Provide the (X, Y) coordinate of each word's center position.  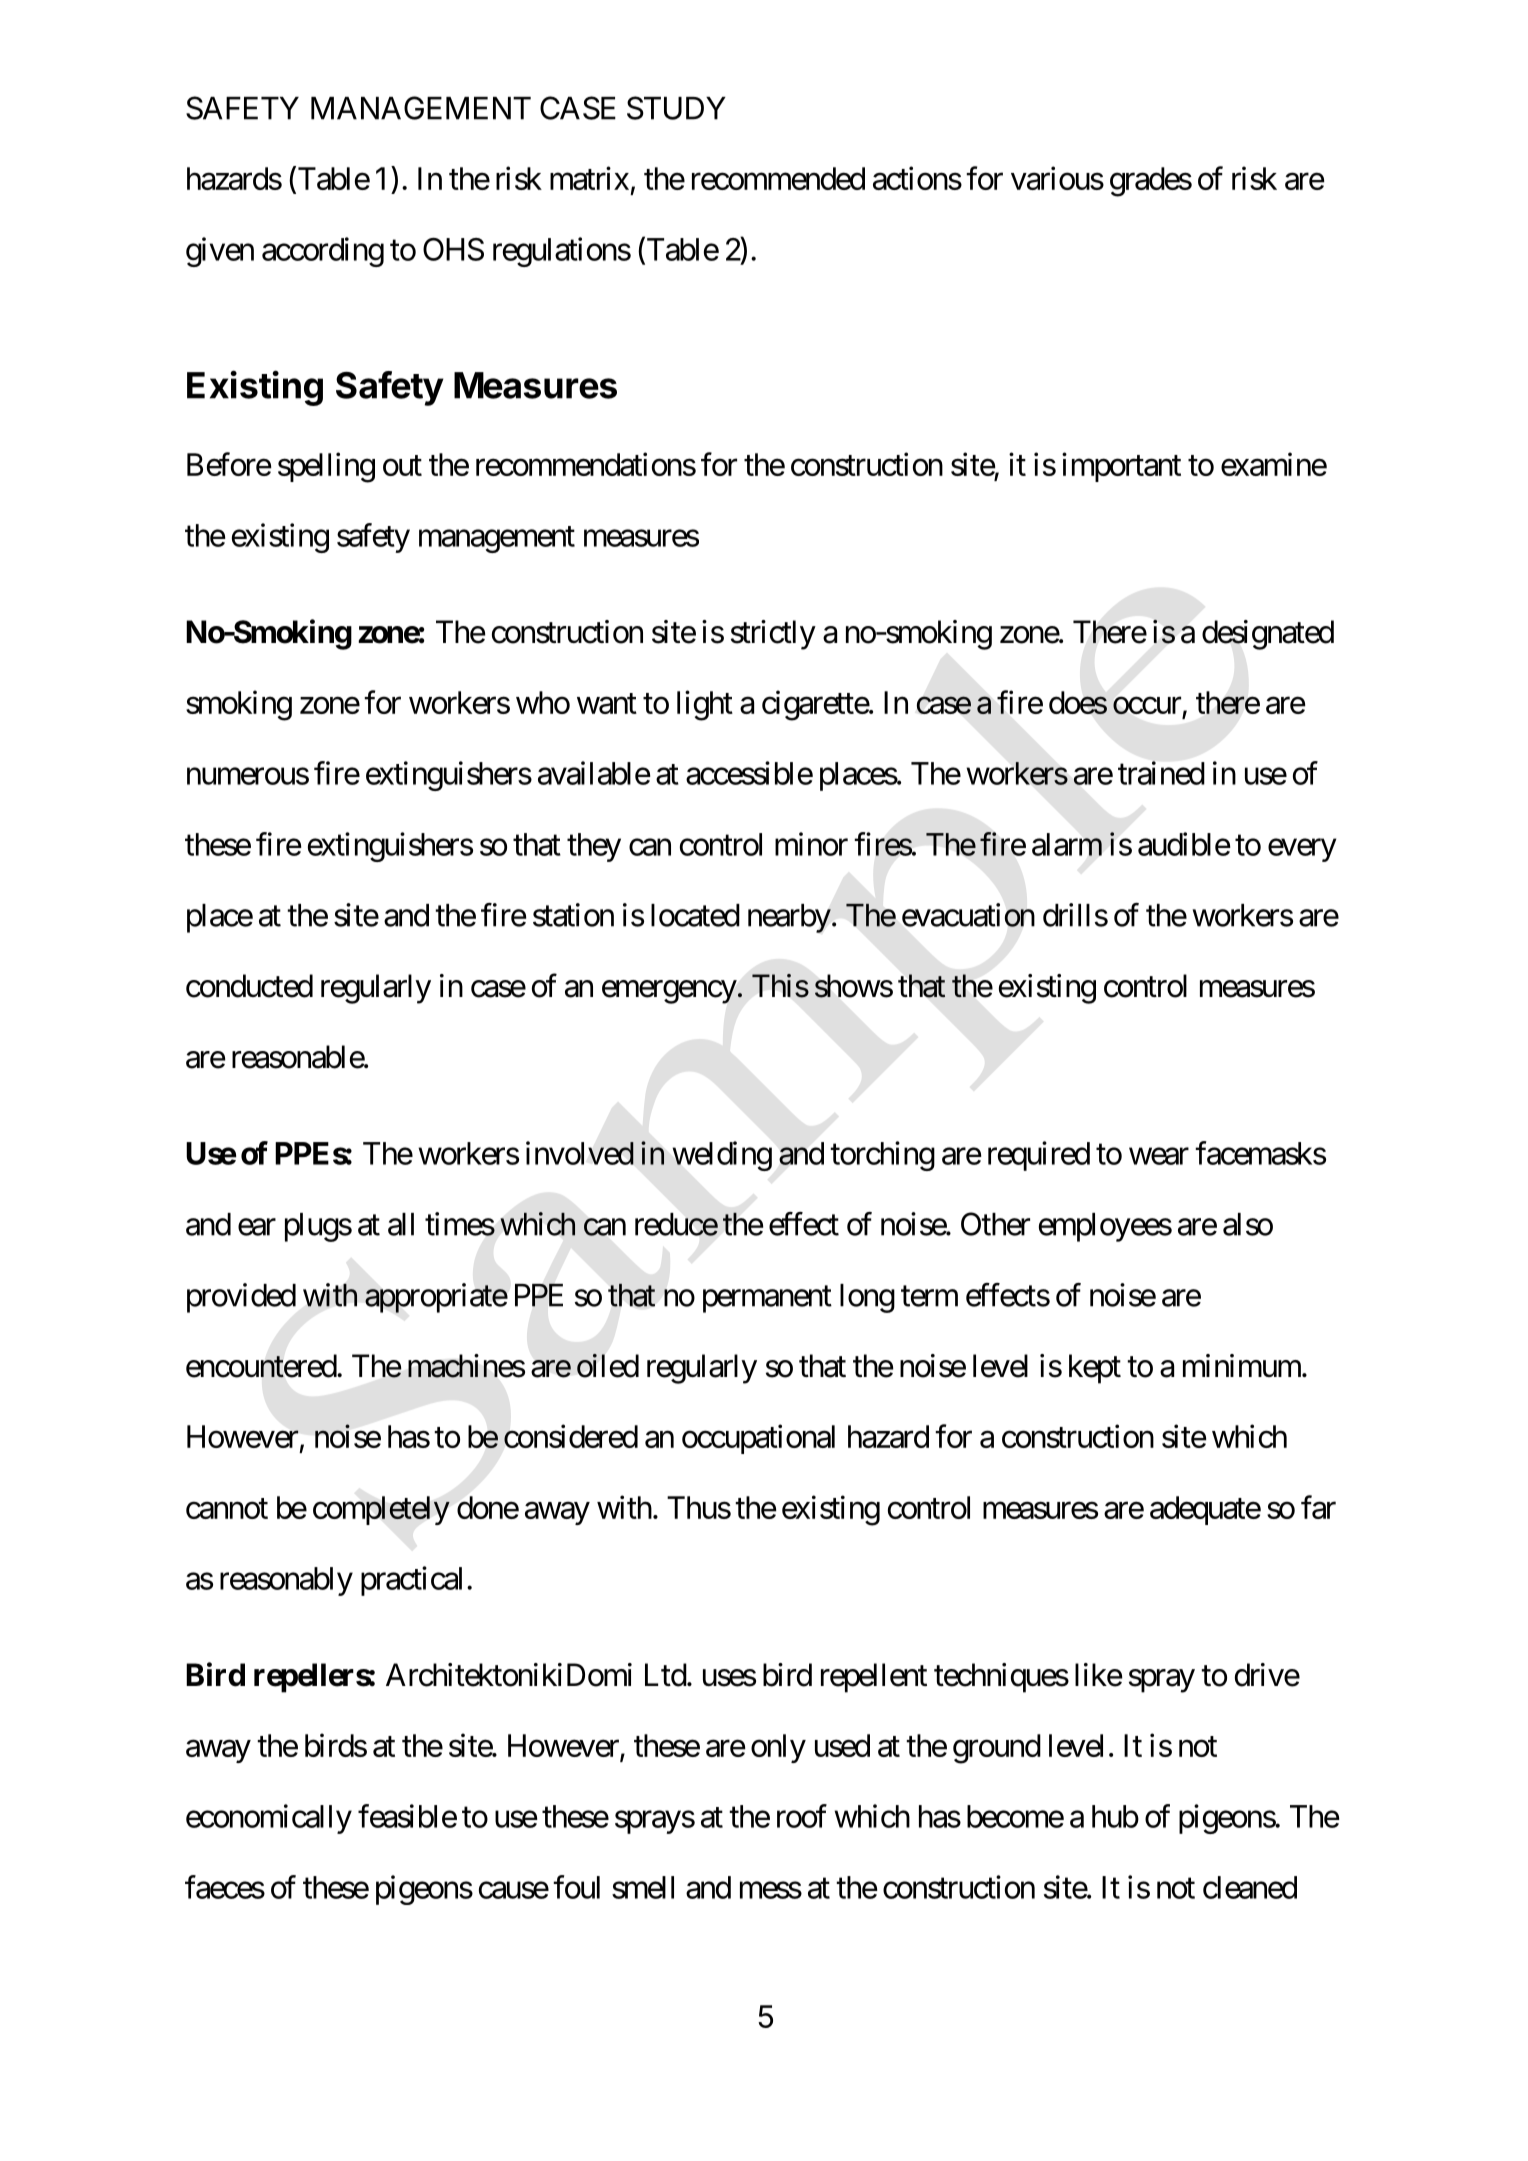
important (1121, 467)
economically (269, 1819)
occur (1147, 706)
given (220, 252)
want (607, 703)
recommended (778, 178)
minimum (1243, 1365)
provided (241, 1298)
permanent (767, 1299)
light (705, 705)
